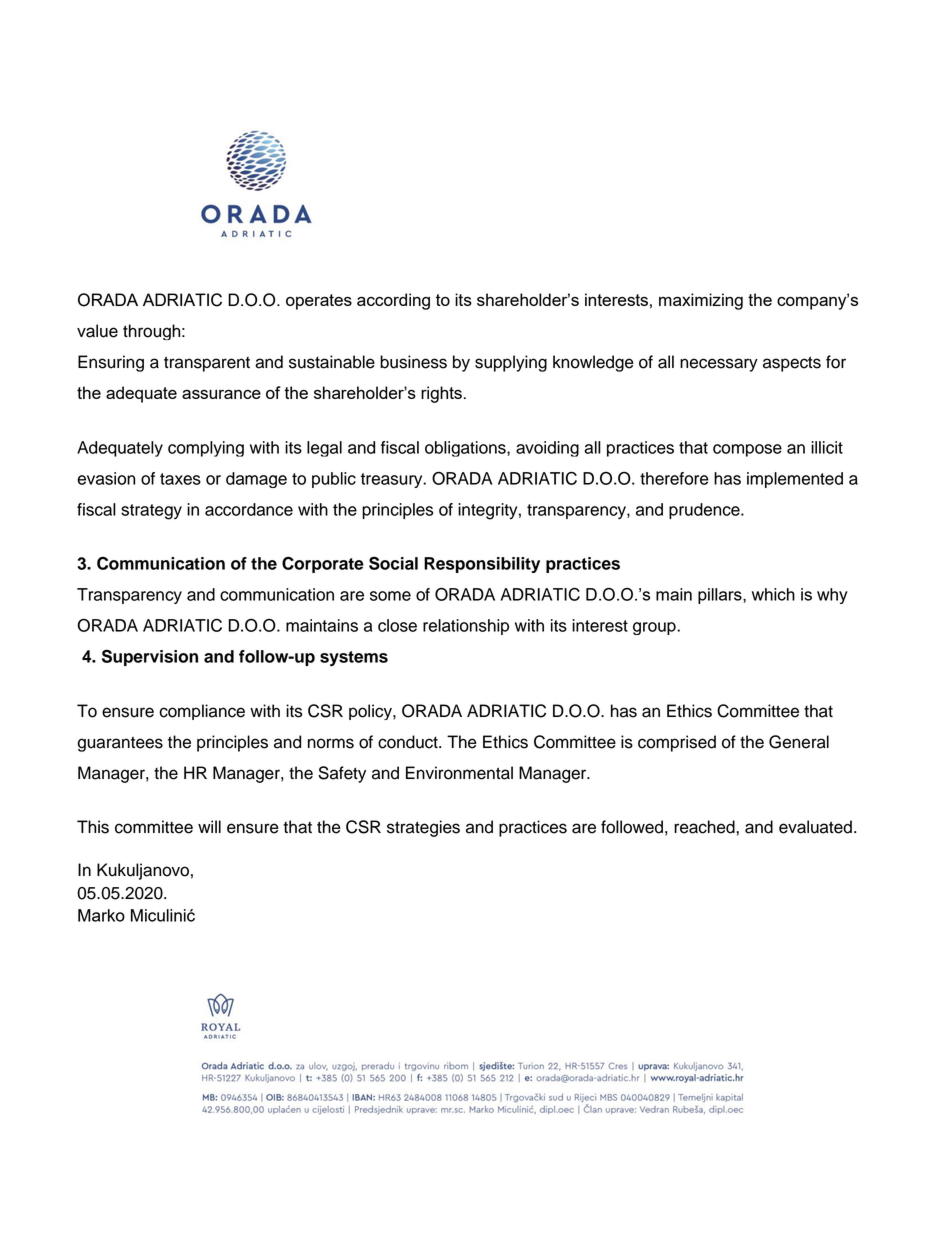 This screenshot has width=952, height=1233. I want to click on maximizing, so click(701, 301).
